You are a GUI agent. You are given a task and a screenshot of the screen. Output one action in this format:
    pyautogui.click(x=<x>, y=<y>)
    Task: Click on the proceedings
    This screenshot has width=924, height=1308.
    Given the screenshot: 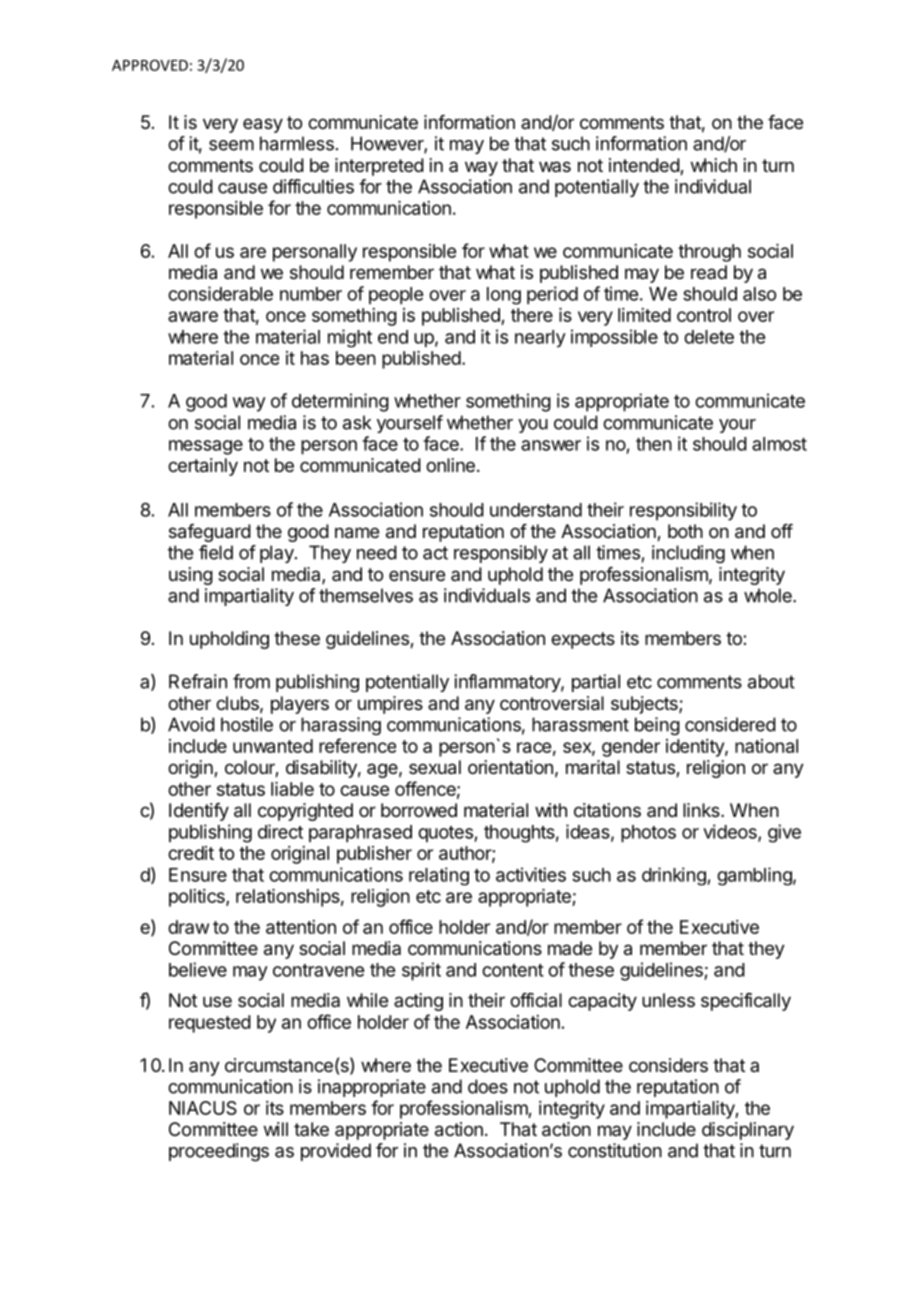 What is the action you would take?
    pyautogui.click(x=219, y=1152)
